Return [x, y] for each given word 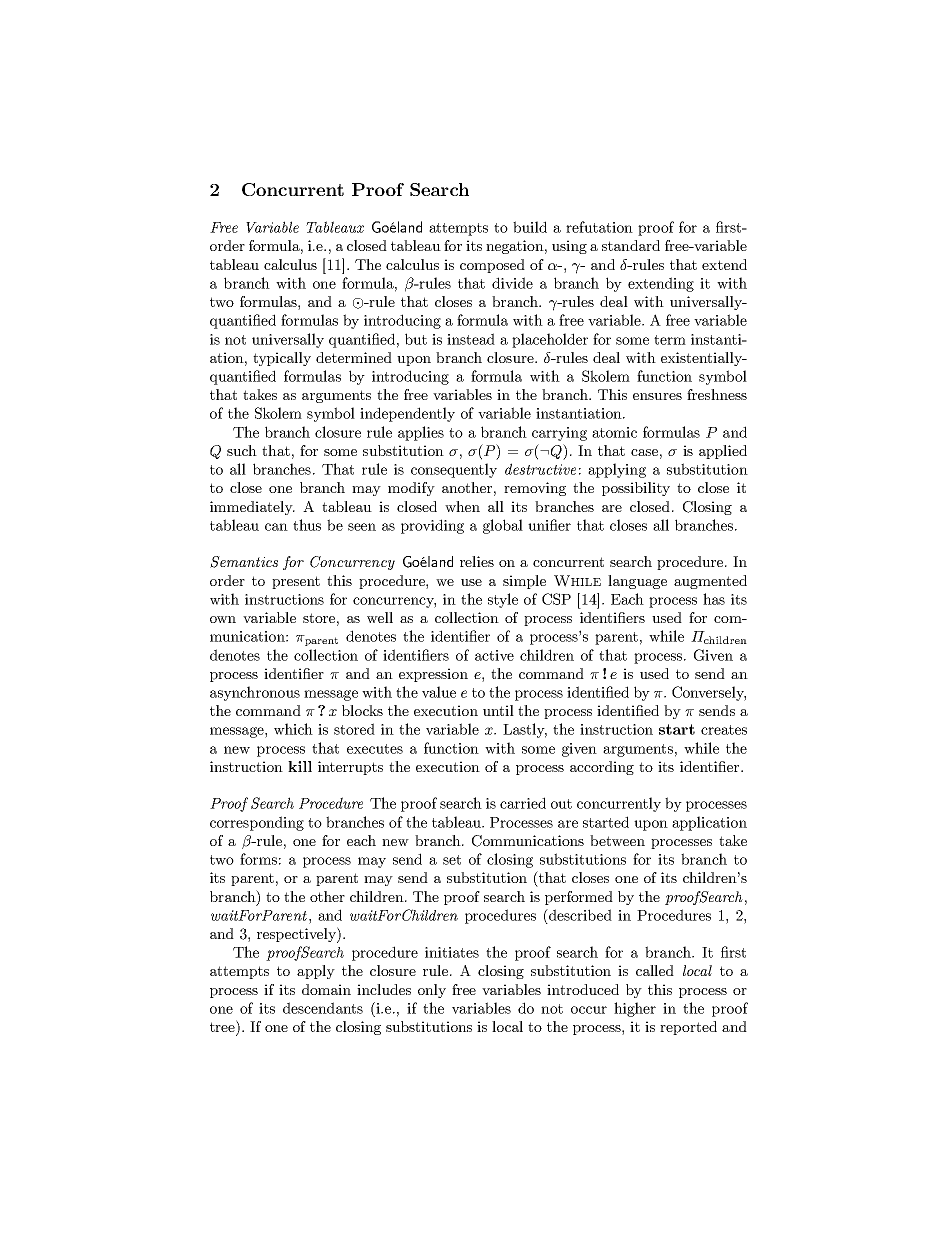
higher [635, 1009]
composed [492, 266]
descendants [323, 1008]
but [416, 339]
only [432, 991]
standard [631, 245]
